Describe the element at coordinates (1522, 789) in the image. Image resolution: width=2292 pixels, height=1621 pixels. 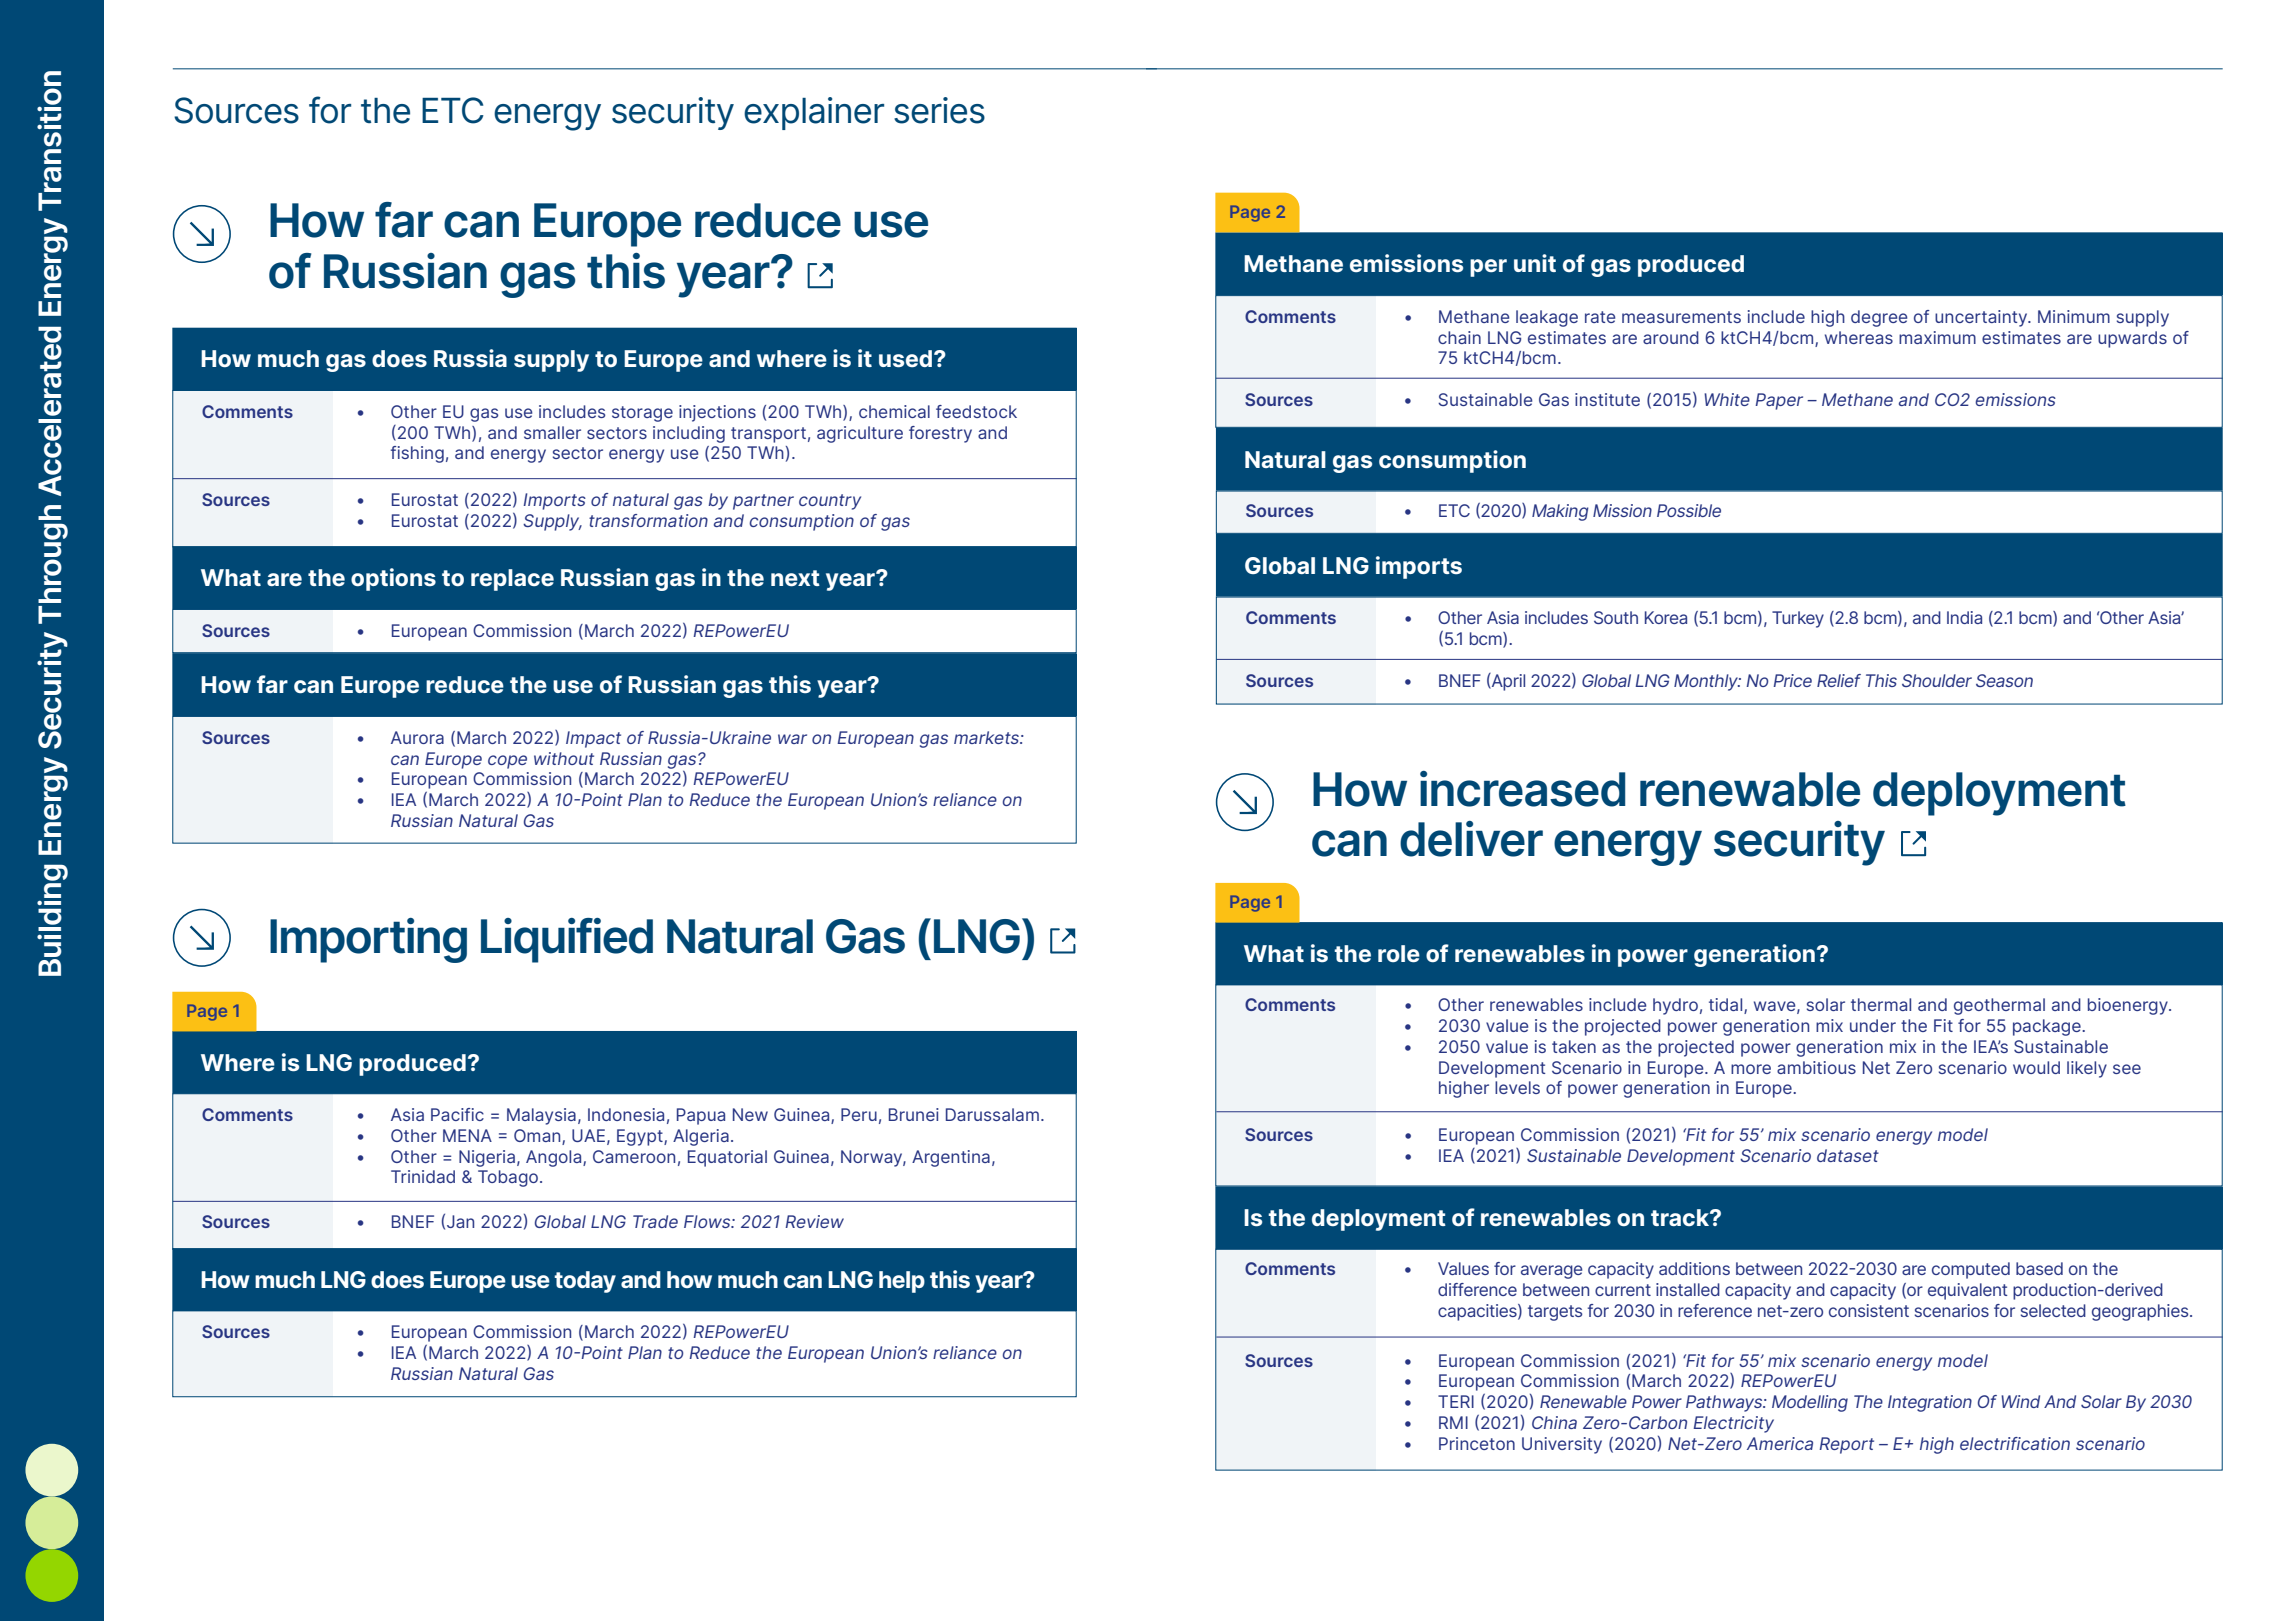
I see `increased` at that location.
